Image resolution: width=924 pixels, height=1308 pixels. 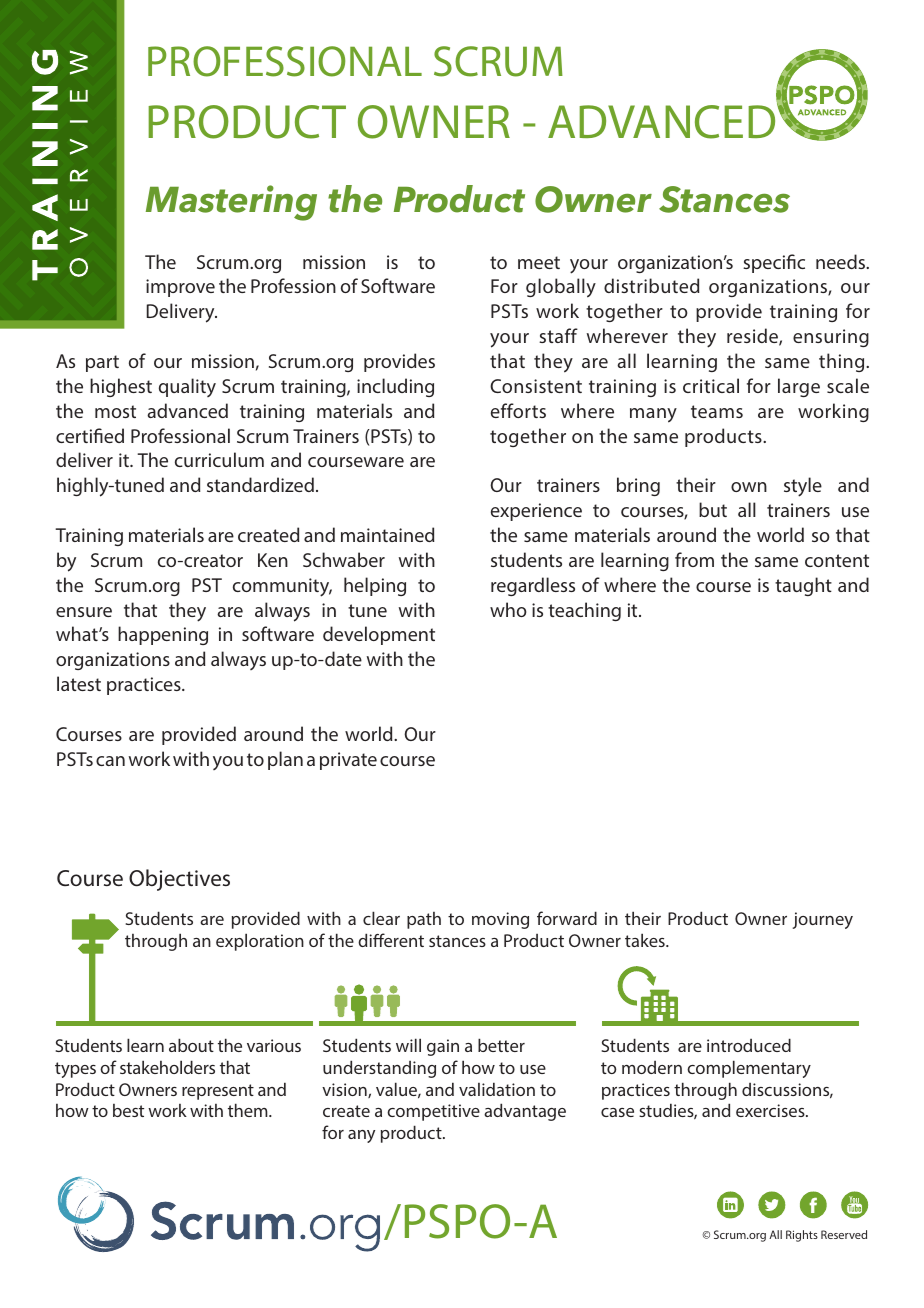 What do you see at coordinates (433, 1112) in the page?
I see `competitive` at bounding box center [433, 1112].
